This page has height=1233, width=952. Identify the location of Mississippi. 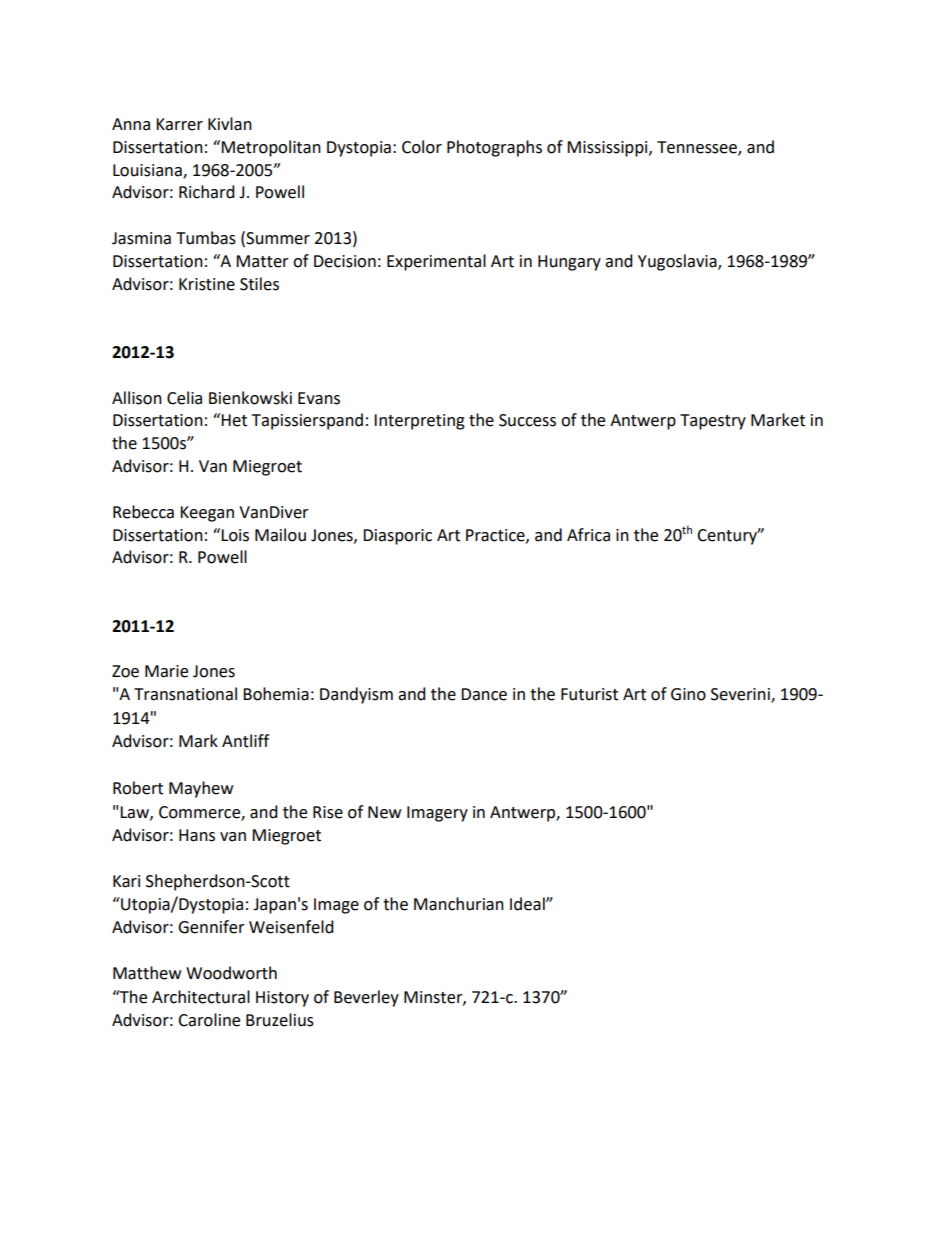
(608, 149).
